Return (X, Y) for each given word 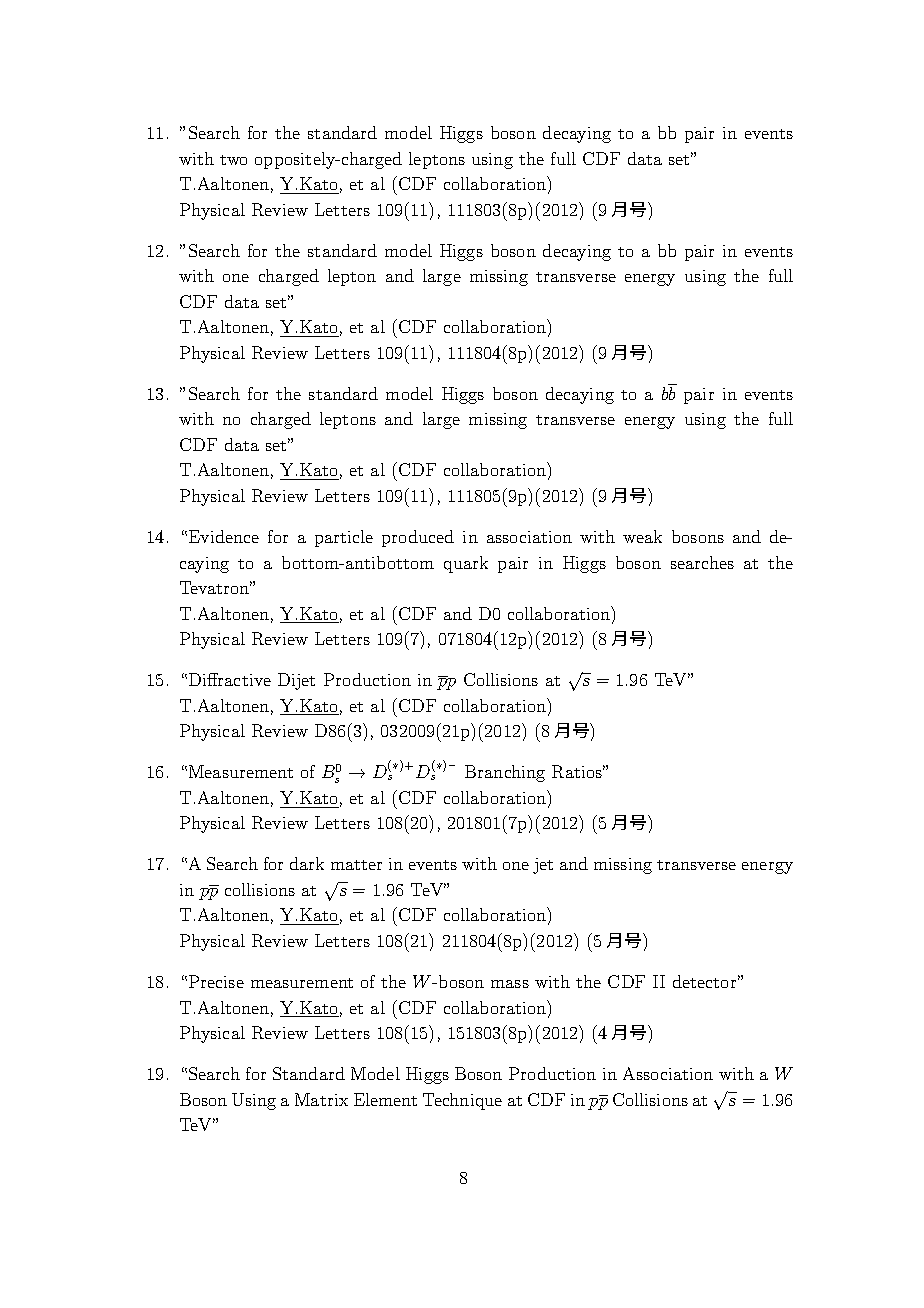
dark (307, 863)
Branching (505, 773)
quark (466, 564)
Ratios (578, 771)
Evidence (224, 536)
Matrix (321, 1099)
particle (344, 538)
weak (642, 536)
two (233, 160)
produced (418, 538)
